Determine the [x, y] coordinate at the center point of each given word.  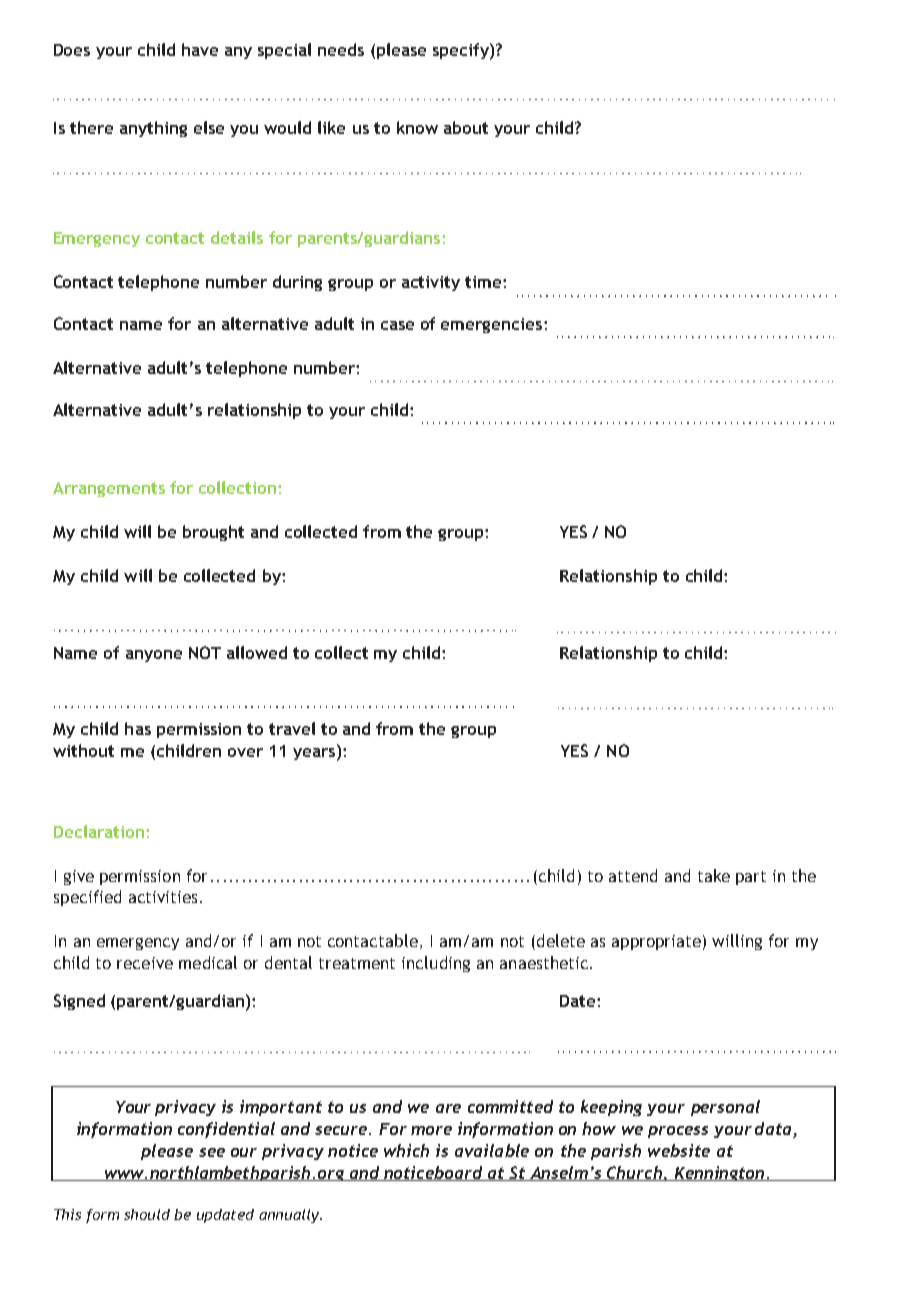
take [714, 875]
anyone [154, 656]
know [417, 127]
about [466, 127]
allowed [257, 652]
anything [153, 129]
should [147, 1214]
